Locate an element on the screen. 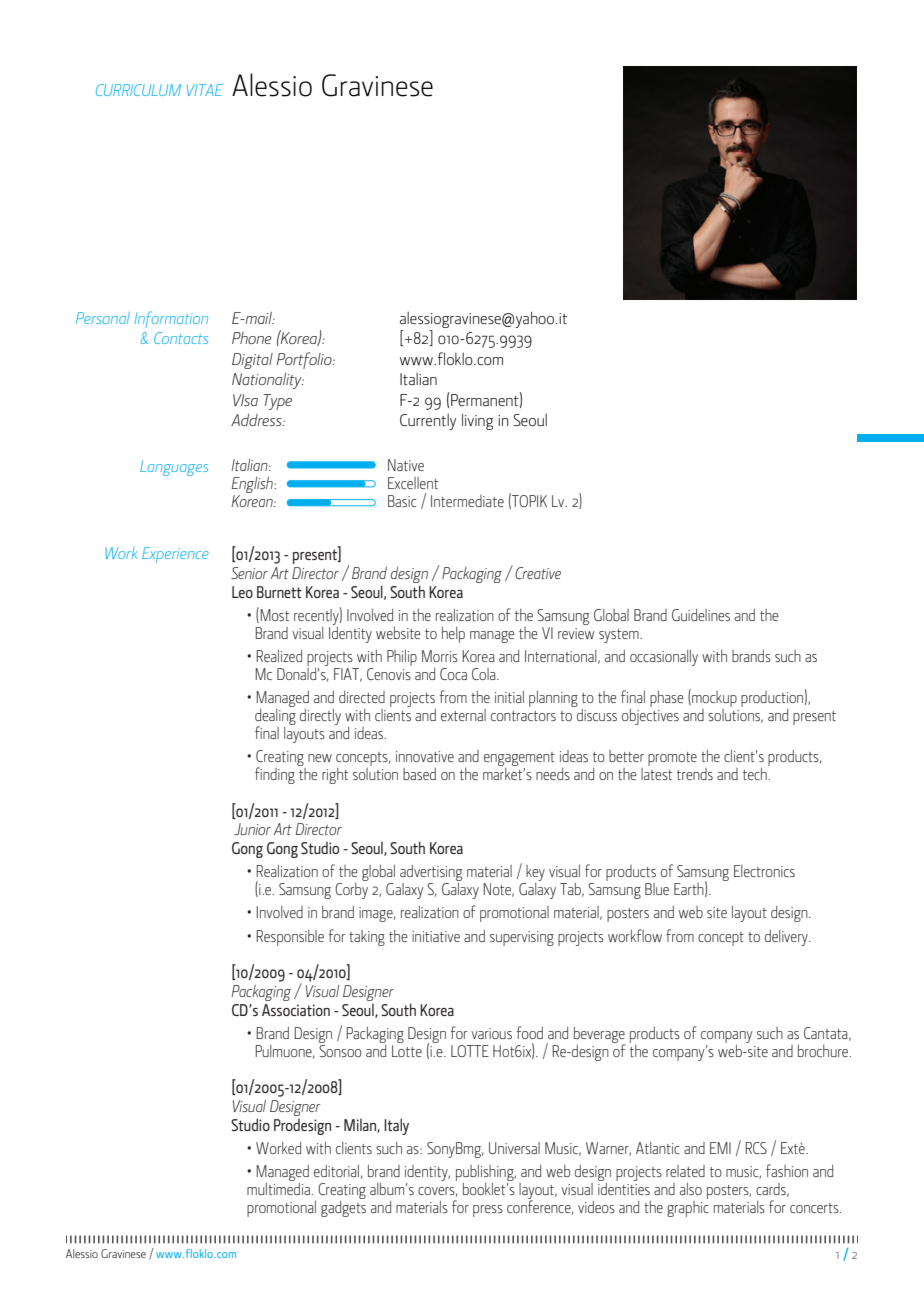 Image resolution: width=924 pixels, height=1308 pixels. Responsible is located at coordinates (290, 938).
